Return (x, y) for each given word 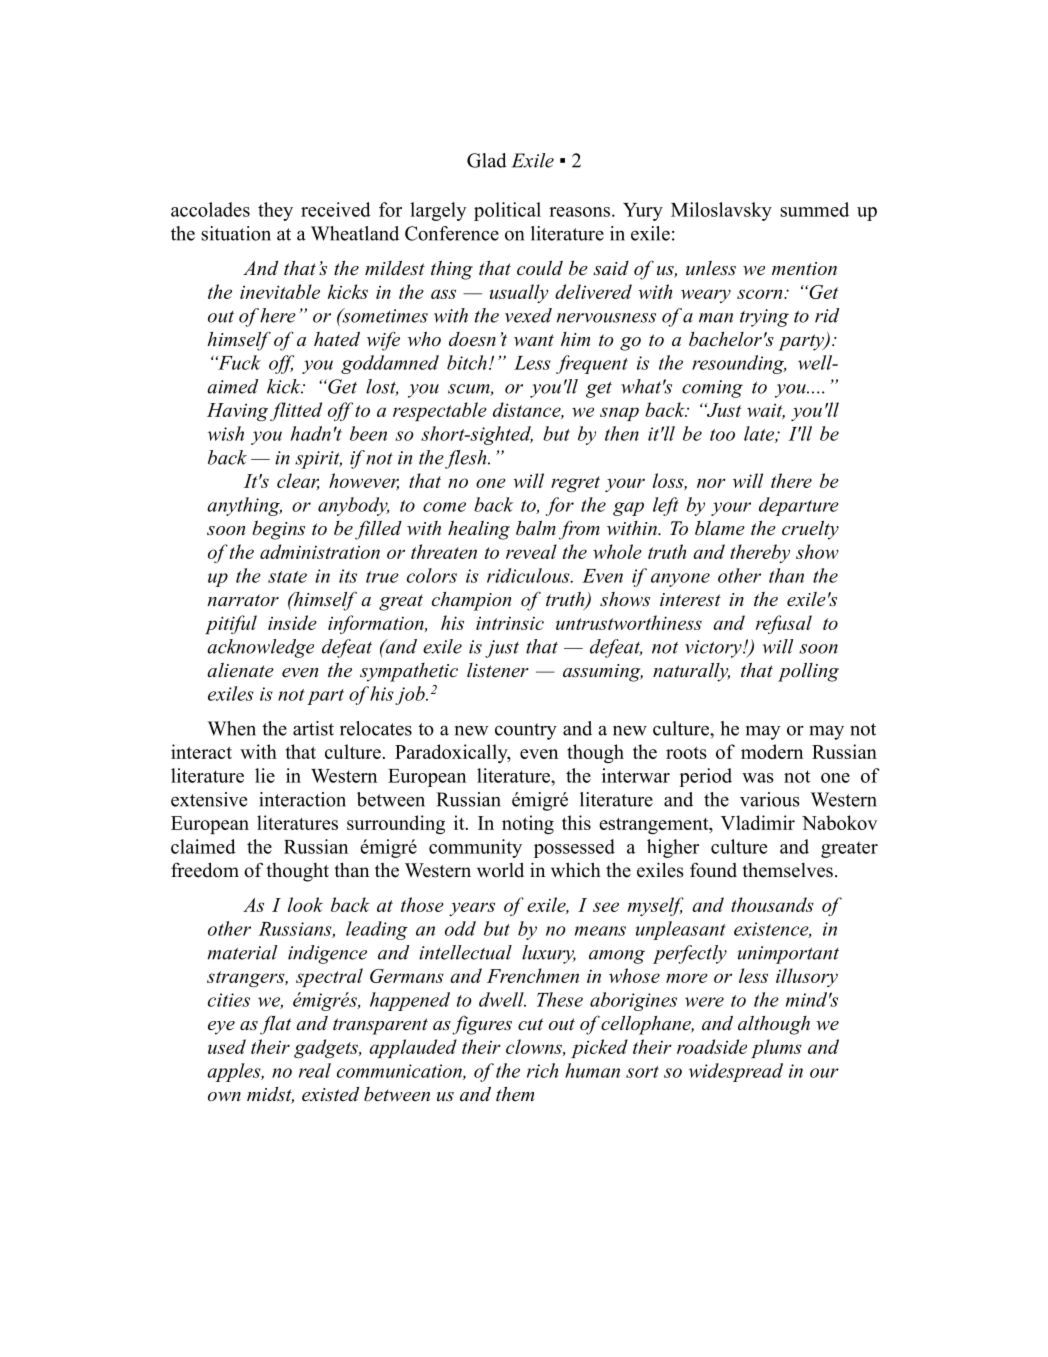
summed (814, 209)
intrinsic (510, 623)
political (507, 211)
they (275, 211)
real (315, 1070)
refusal (784, 624)
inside (292, 622)
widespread (736, 1072)
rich (542, 1070)
